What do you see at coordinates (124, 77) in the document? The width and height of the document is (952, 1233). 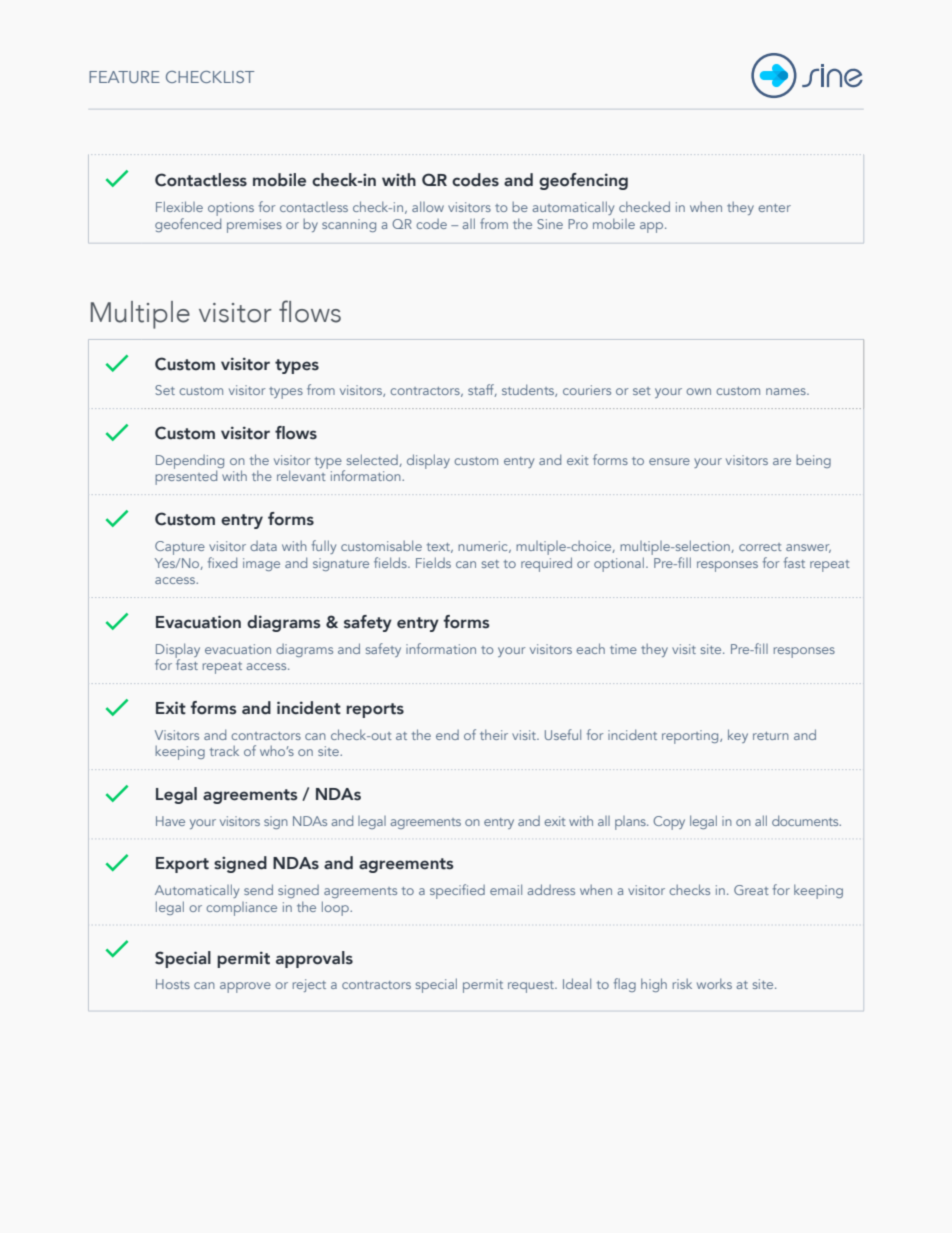 I see `FEATURE` at bounding box center [124, 77].
